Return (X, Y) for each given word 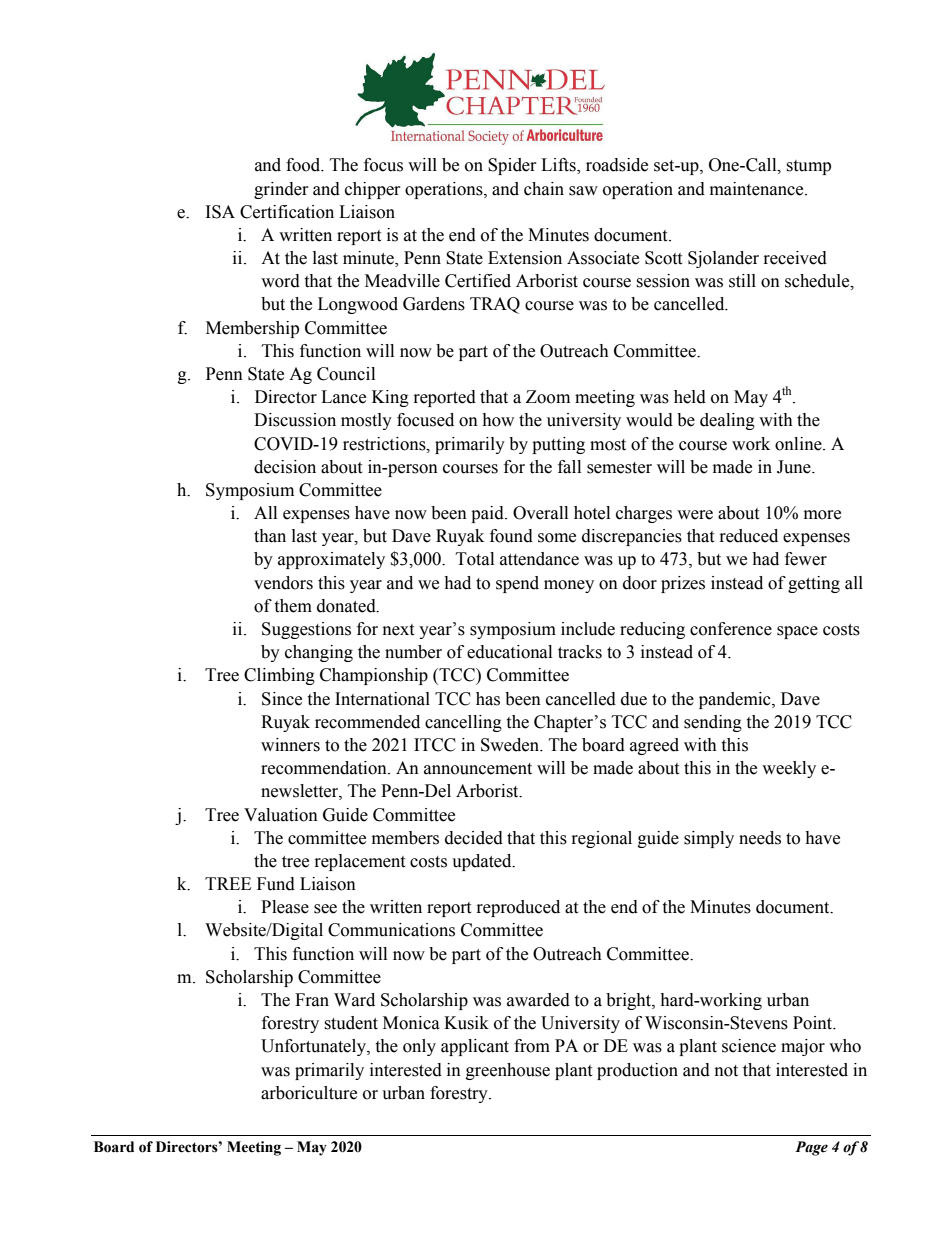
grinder (281, 190)
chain (544, 189)
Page (811, 1148)
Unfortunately (314, 1047)
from (532, 1046)
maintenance (758, 189)
